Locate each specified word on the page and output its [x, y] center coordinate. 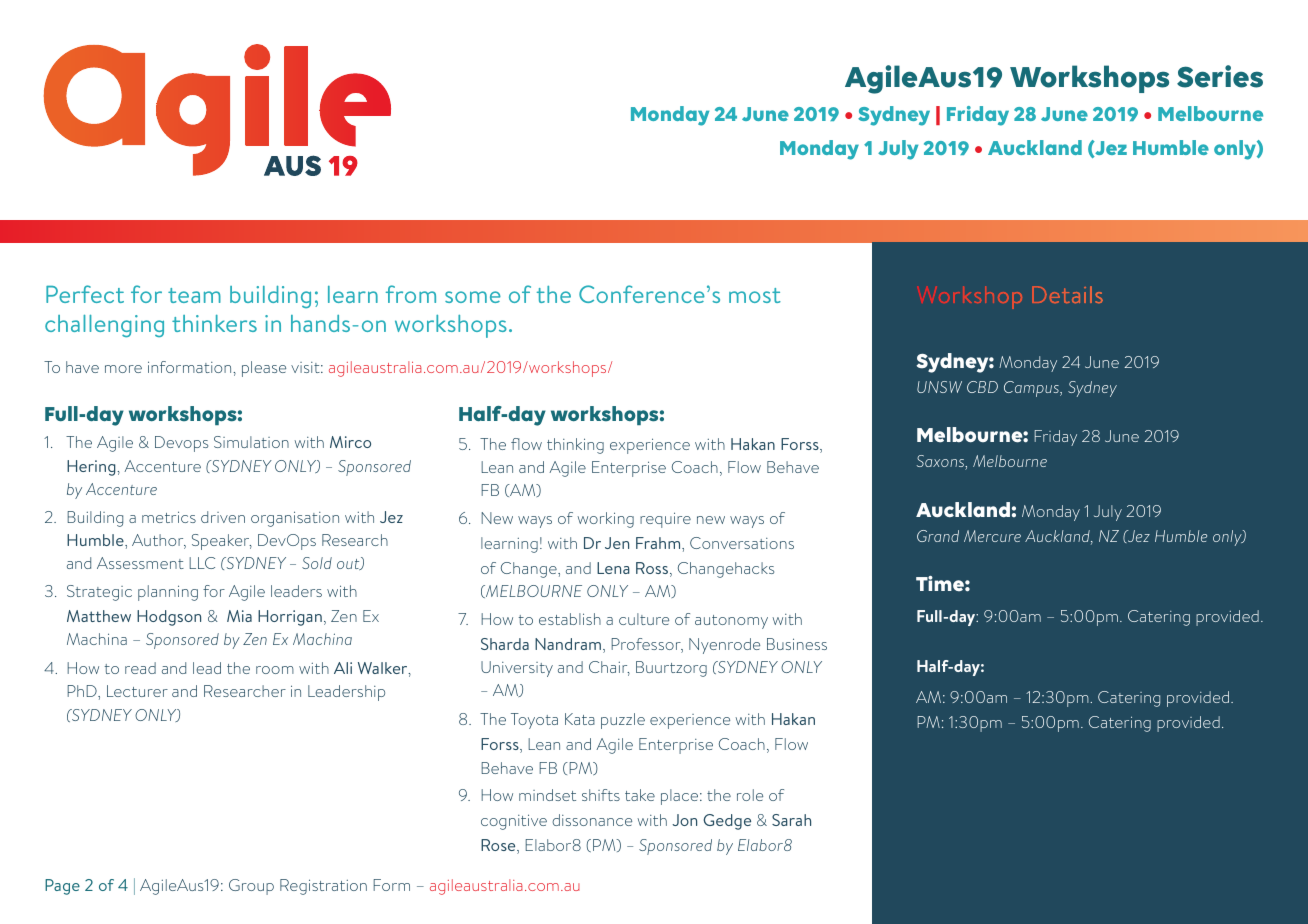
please [264, 369]
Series [1220, 76]
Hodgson [169, 618]
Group [251, 887]
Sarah [791, 820]
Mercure [992, 536]
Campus [1032, 389]
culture [644, 619]
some [473, 297]
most [755, 295]
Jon [684, 820]
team [194, 295]
